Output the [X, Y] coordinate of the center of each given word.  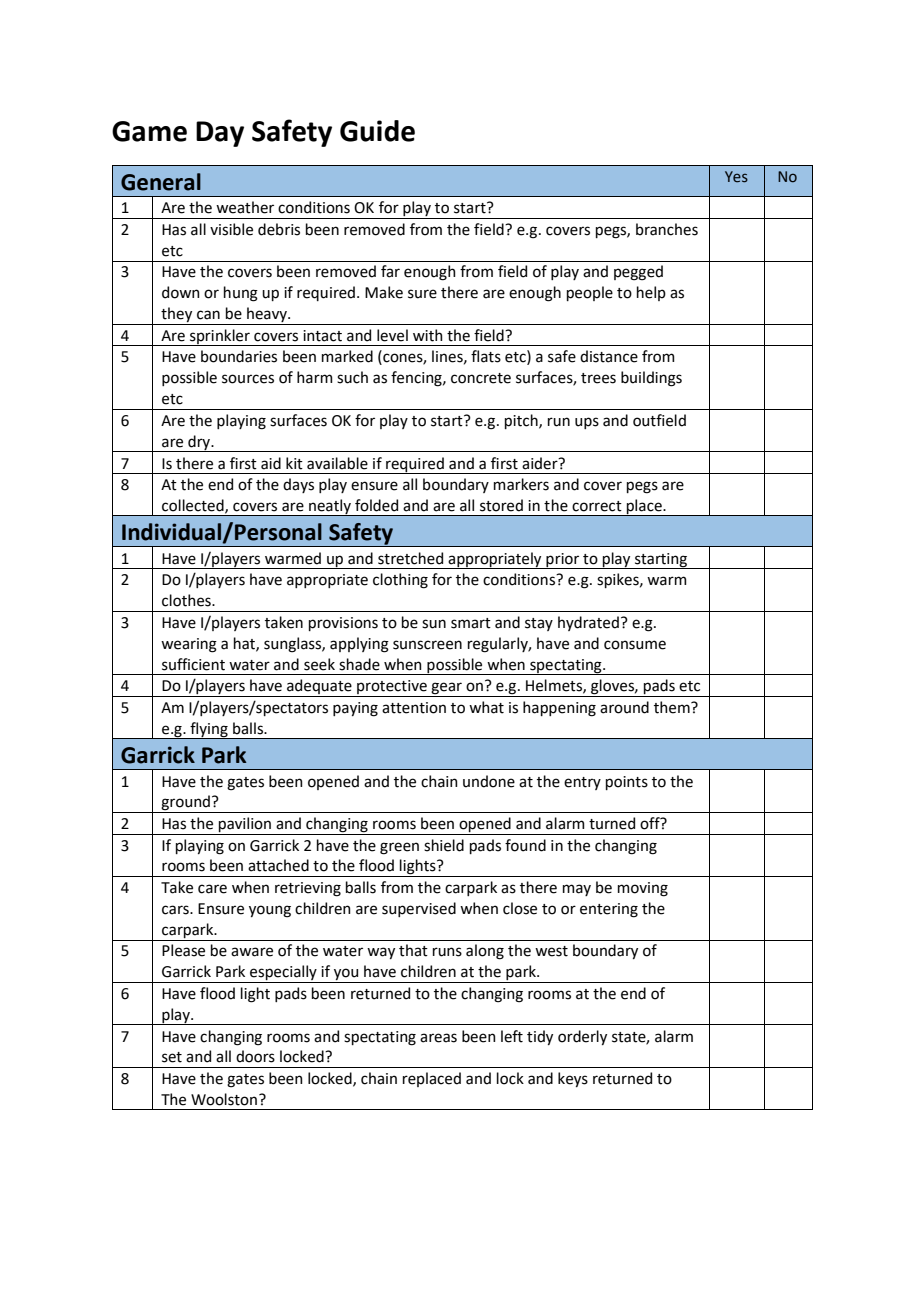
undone [489, 781]
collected [194, 506]
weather [245, 207]
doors [255, 1056]
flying [209, 730]
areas [438, 1038]
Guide [377, 131]
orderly [582, 1037]
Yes [736, 177]
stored [501, 505]
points [627, 783]
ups [587, 423]
